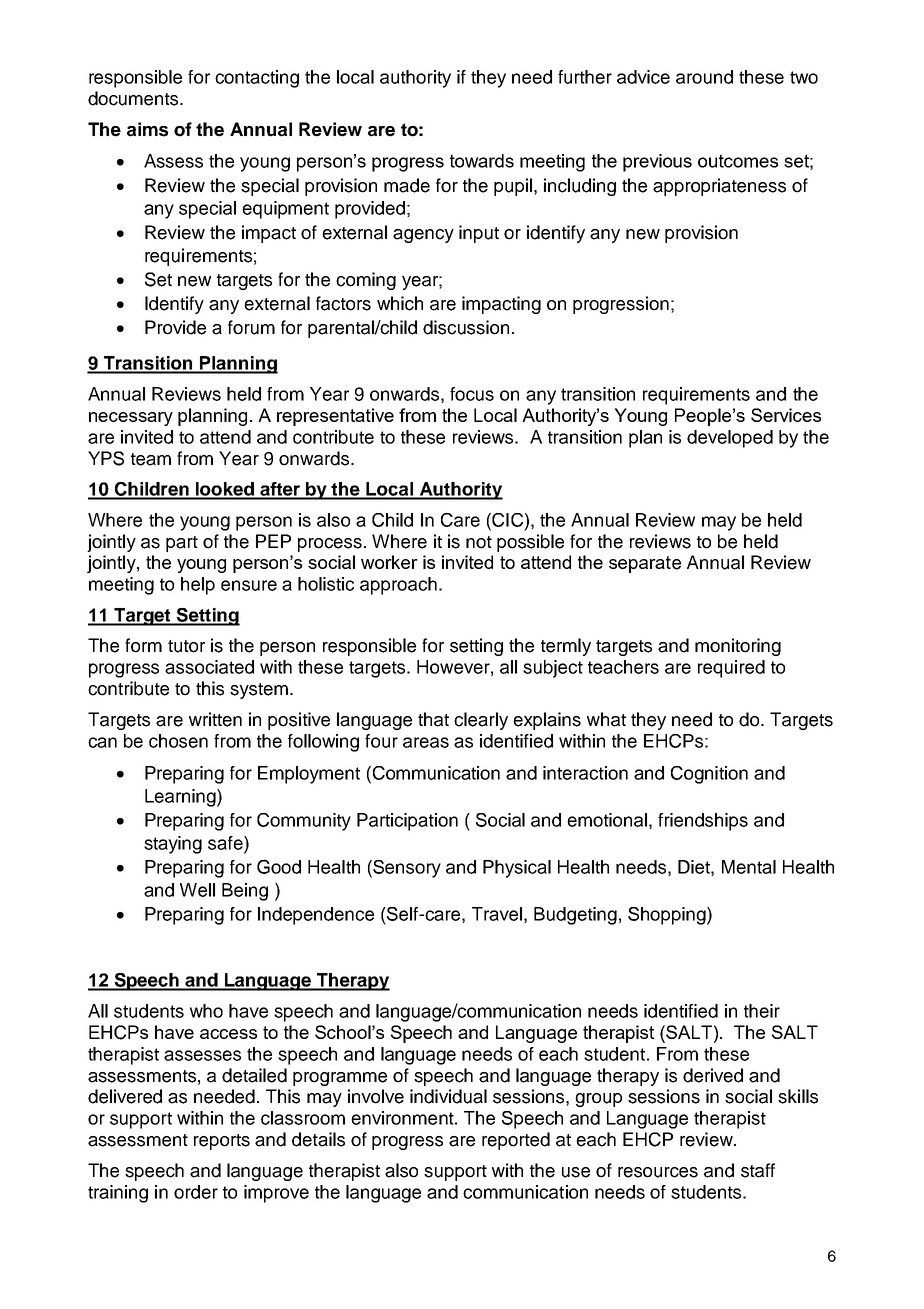 This document has height=1309, width=924. I want to click on developed, so click(730, 439).
